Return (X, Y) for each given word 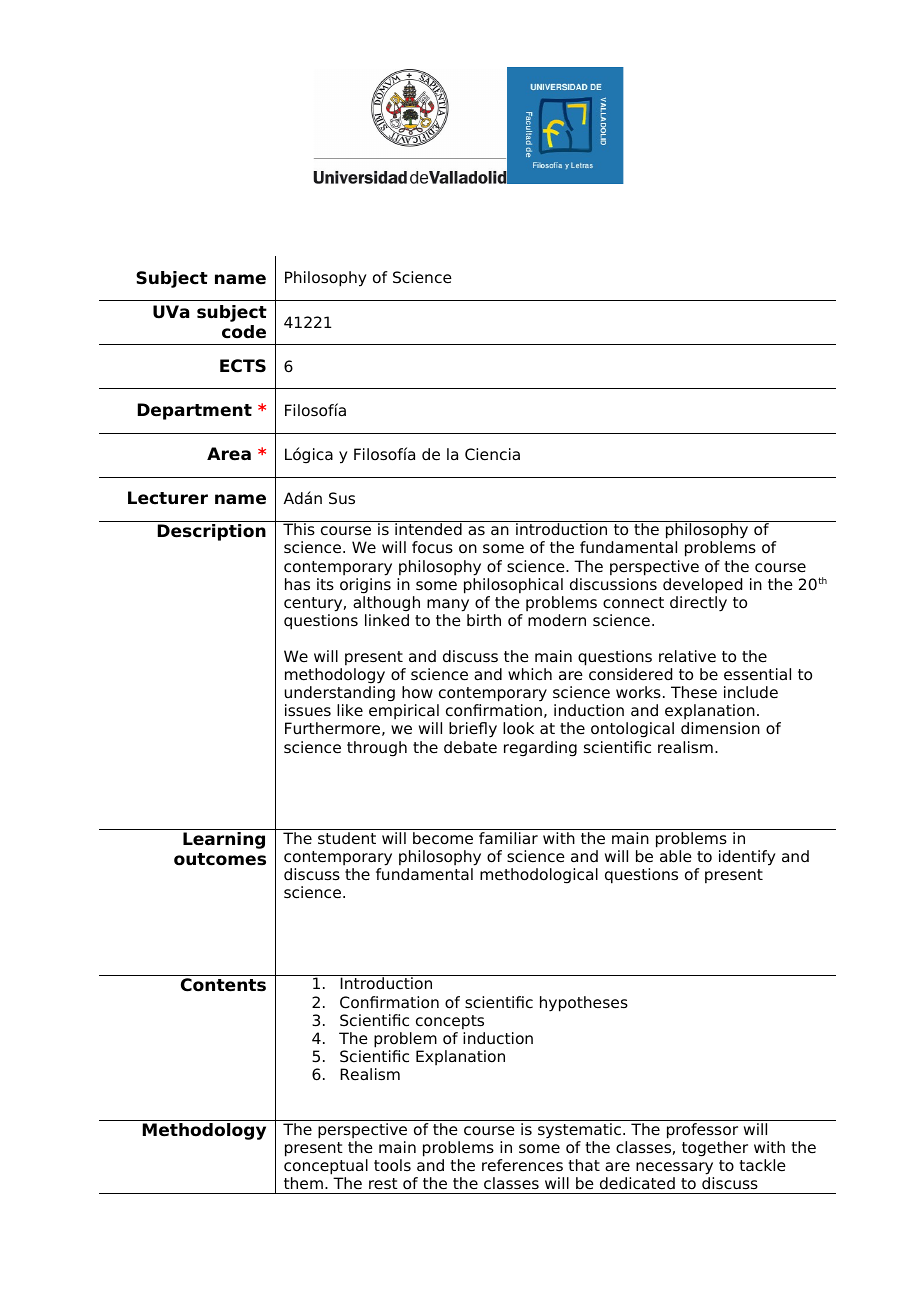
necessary (674, 1168)
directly (698, 604)
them (303, 1183)
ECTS (243, 366)
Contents (223, 985)
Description (212, 532)
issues (308, 710)
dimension (720, 728)
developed (702, 586)
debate (470, 747)
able (676, 856)
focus (432, 547)
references (522, 1165)
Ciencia (492, 454)
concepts (450, 1022)
